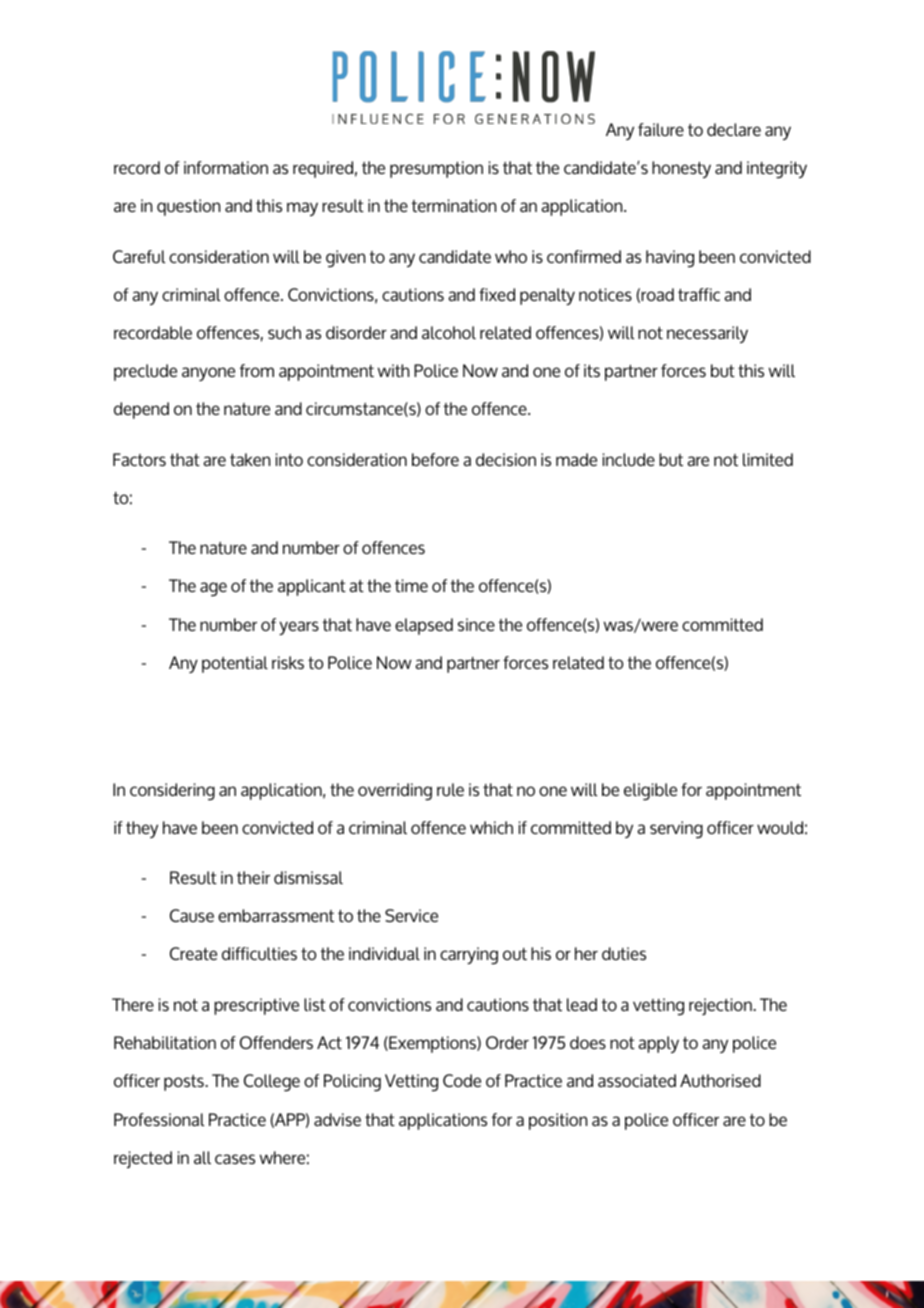 The height and width of the screenshot is (1308, 924). What do you see at coordinates (235, 664) in the screenshot?
I see `potential` at bounding box center [235, 664].
